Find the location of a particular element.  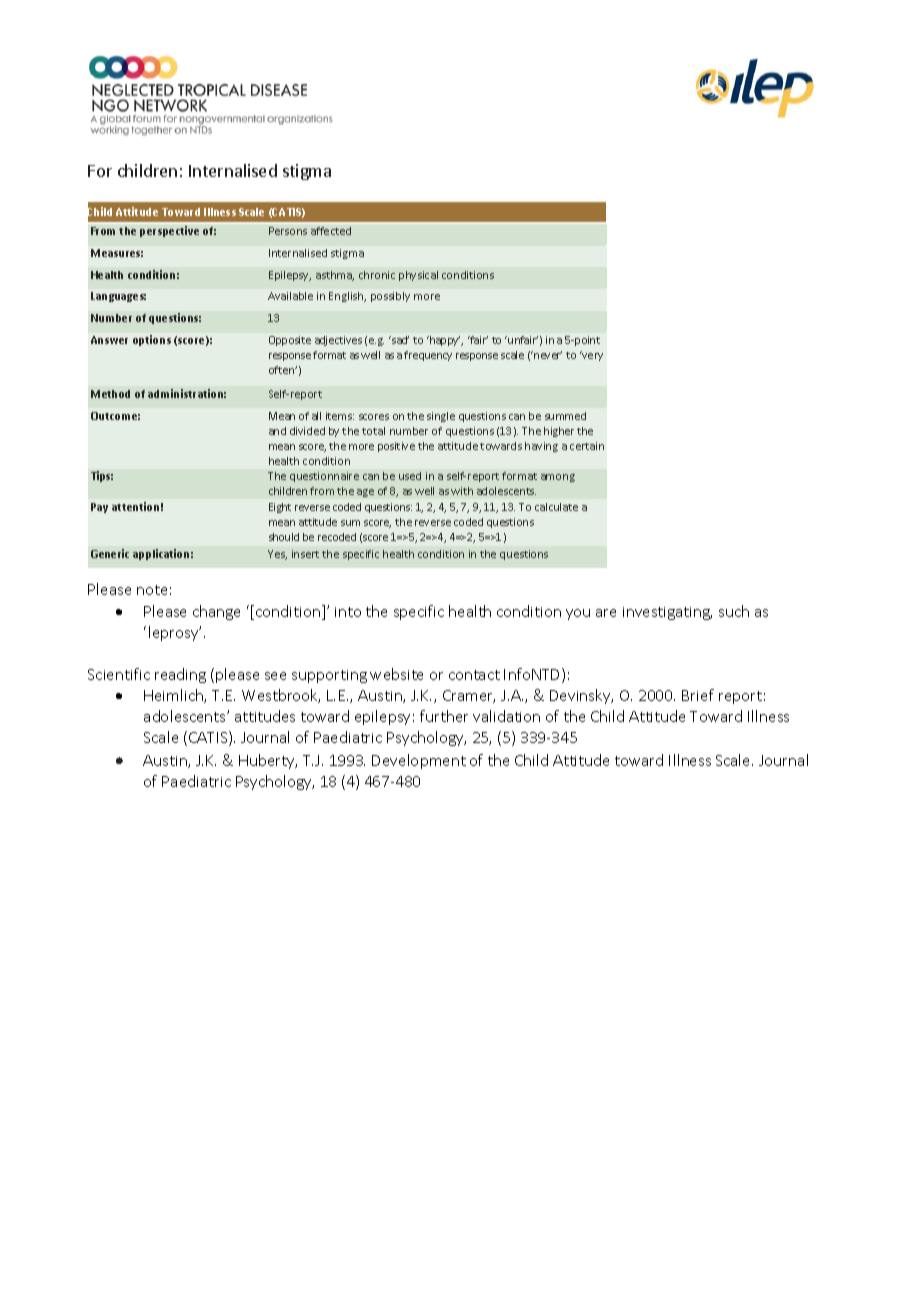

with is located at coordinates (462, 491).
